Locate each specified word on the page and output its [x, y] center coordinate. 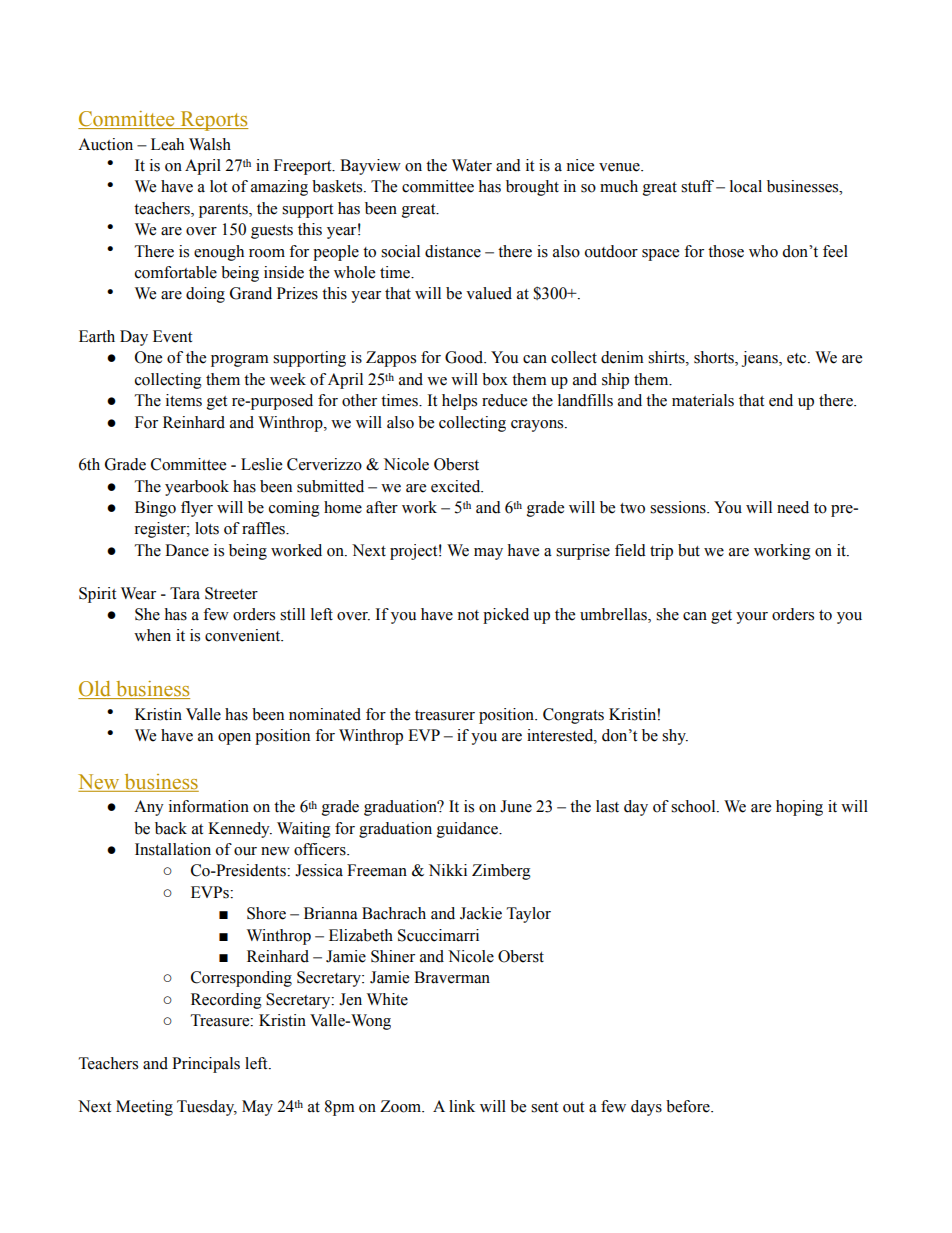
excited [457, 486]
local [746, 186]
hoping [799, 808]
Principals [206, 1065]
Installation [173, 849]
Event [172, 336]
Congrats [573, 716]
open [234, 739]
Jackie [481, 913]
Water [472, 165]
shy [675, 737]
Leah [167, 144]
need [793, 507]
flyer [197, 509]
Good [465, 357]
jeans [761, 359]
